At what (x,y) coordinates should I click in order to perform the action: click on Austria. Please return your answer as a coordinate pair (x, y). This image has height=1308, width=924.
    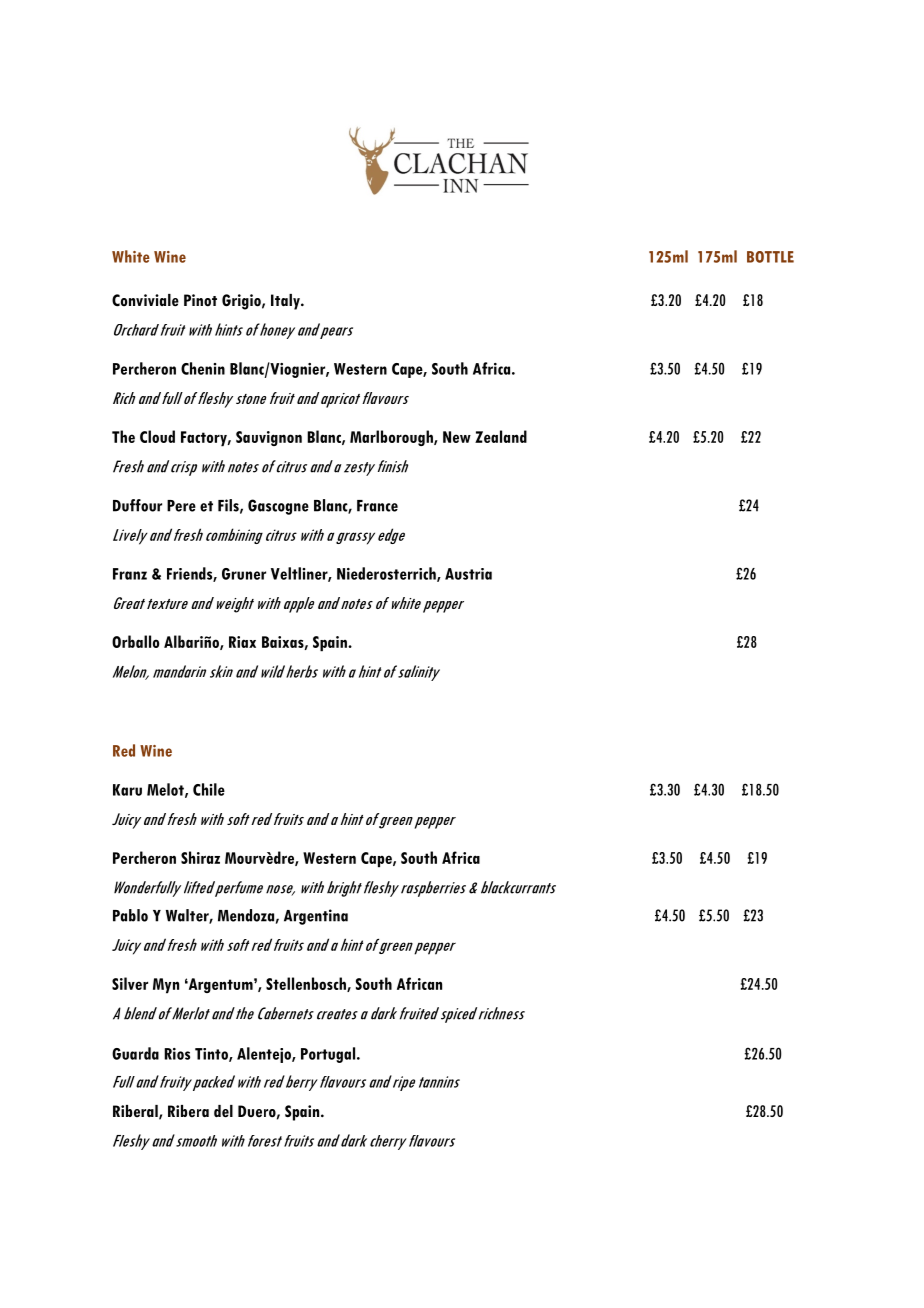
    Looking at the image, I should click on (468, 574).
